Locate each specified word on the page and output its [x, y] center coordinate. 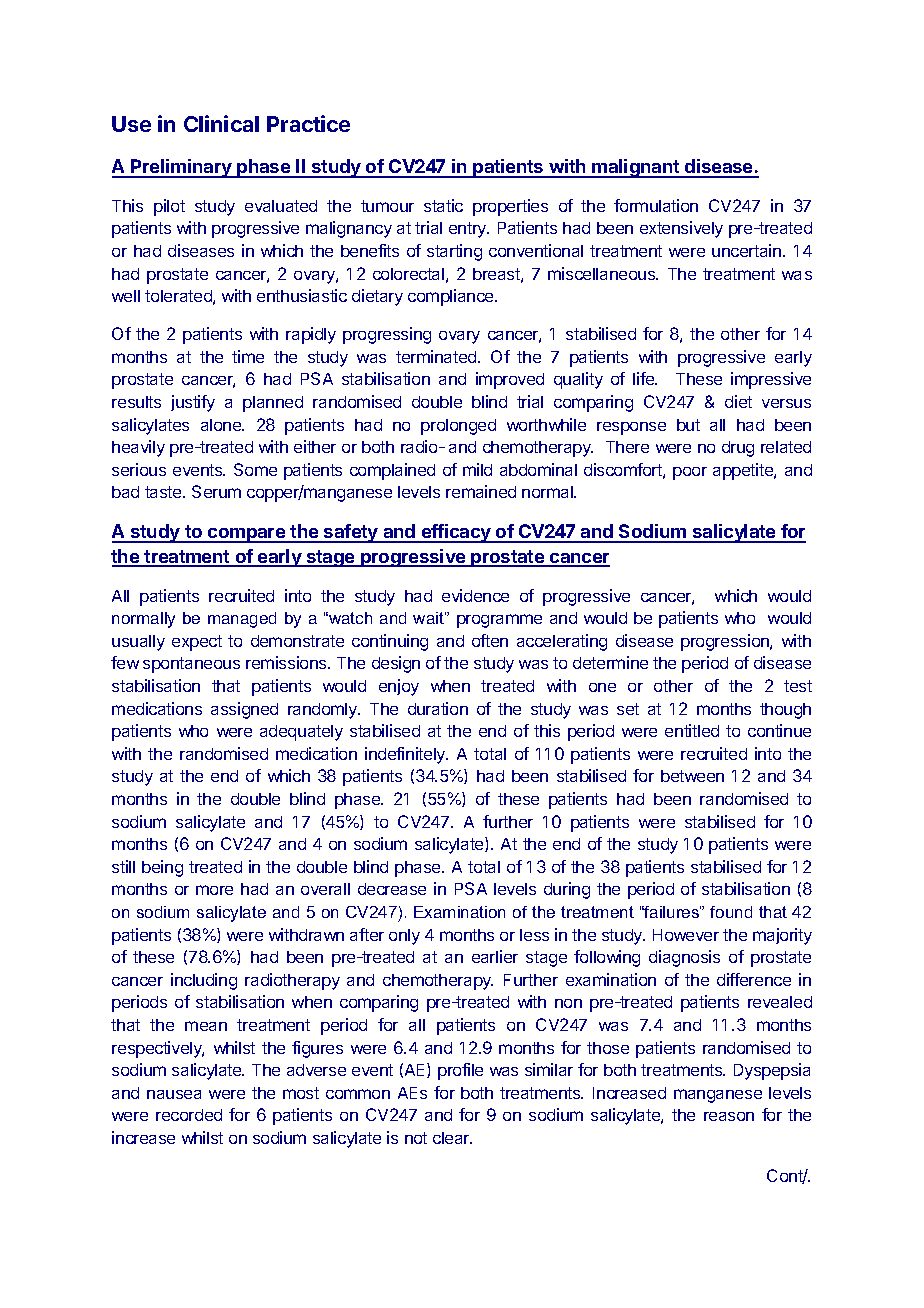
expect [197, 643]
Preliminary [181, 168]
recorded [189, 1115]
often [490, 640]
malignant [636, 168]
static [443, 205]
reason [729, 1116]
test [798, 686]
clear [452, 1138]
